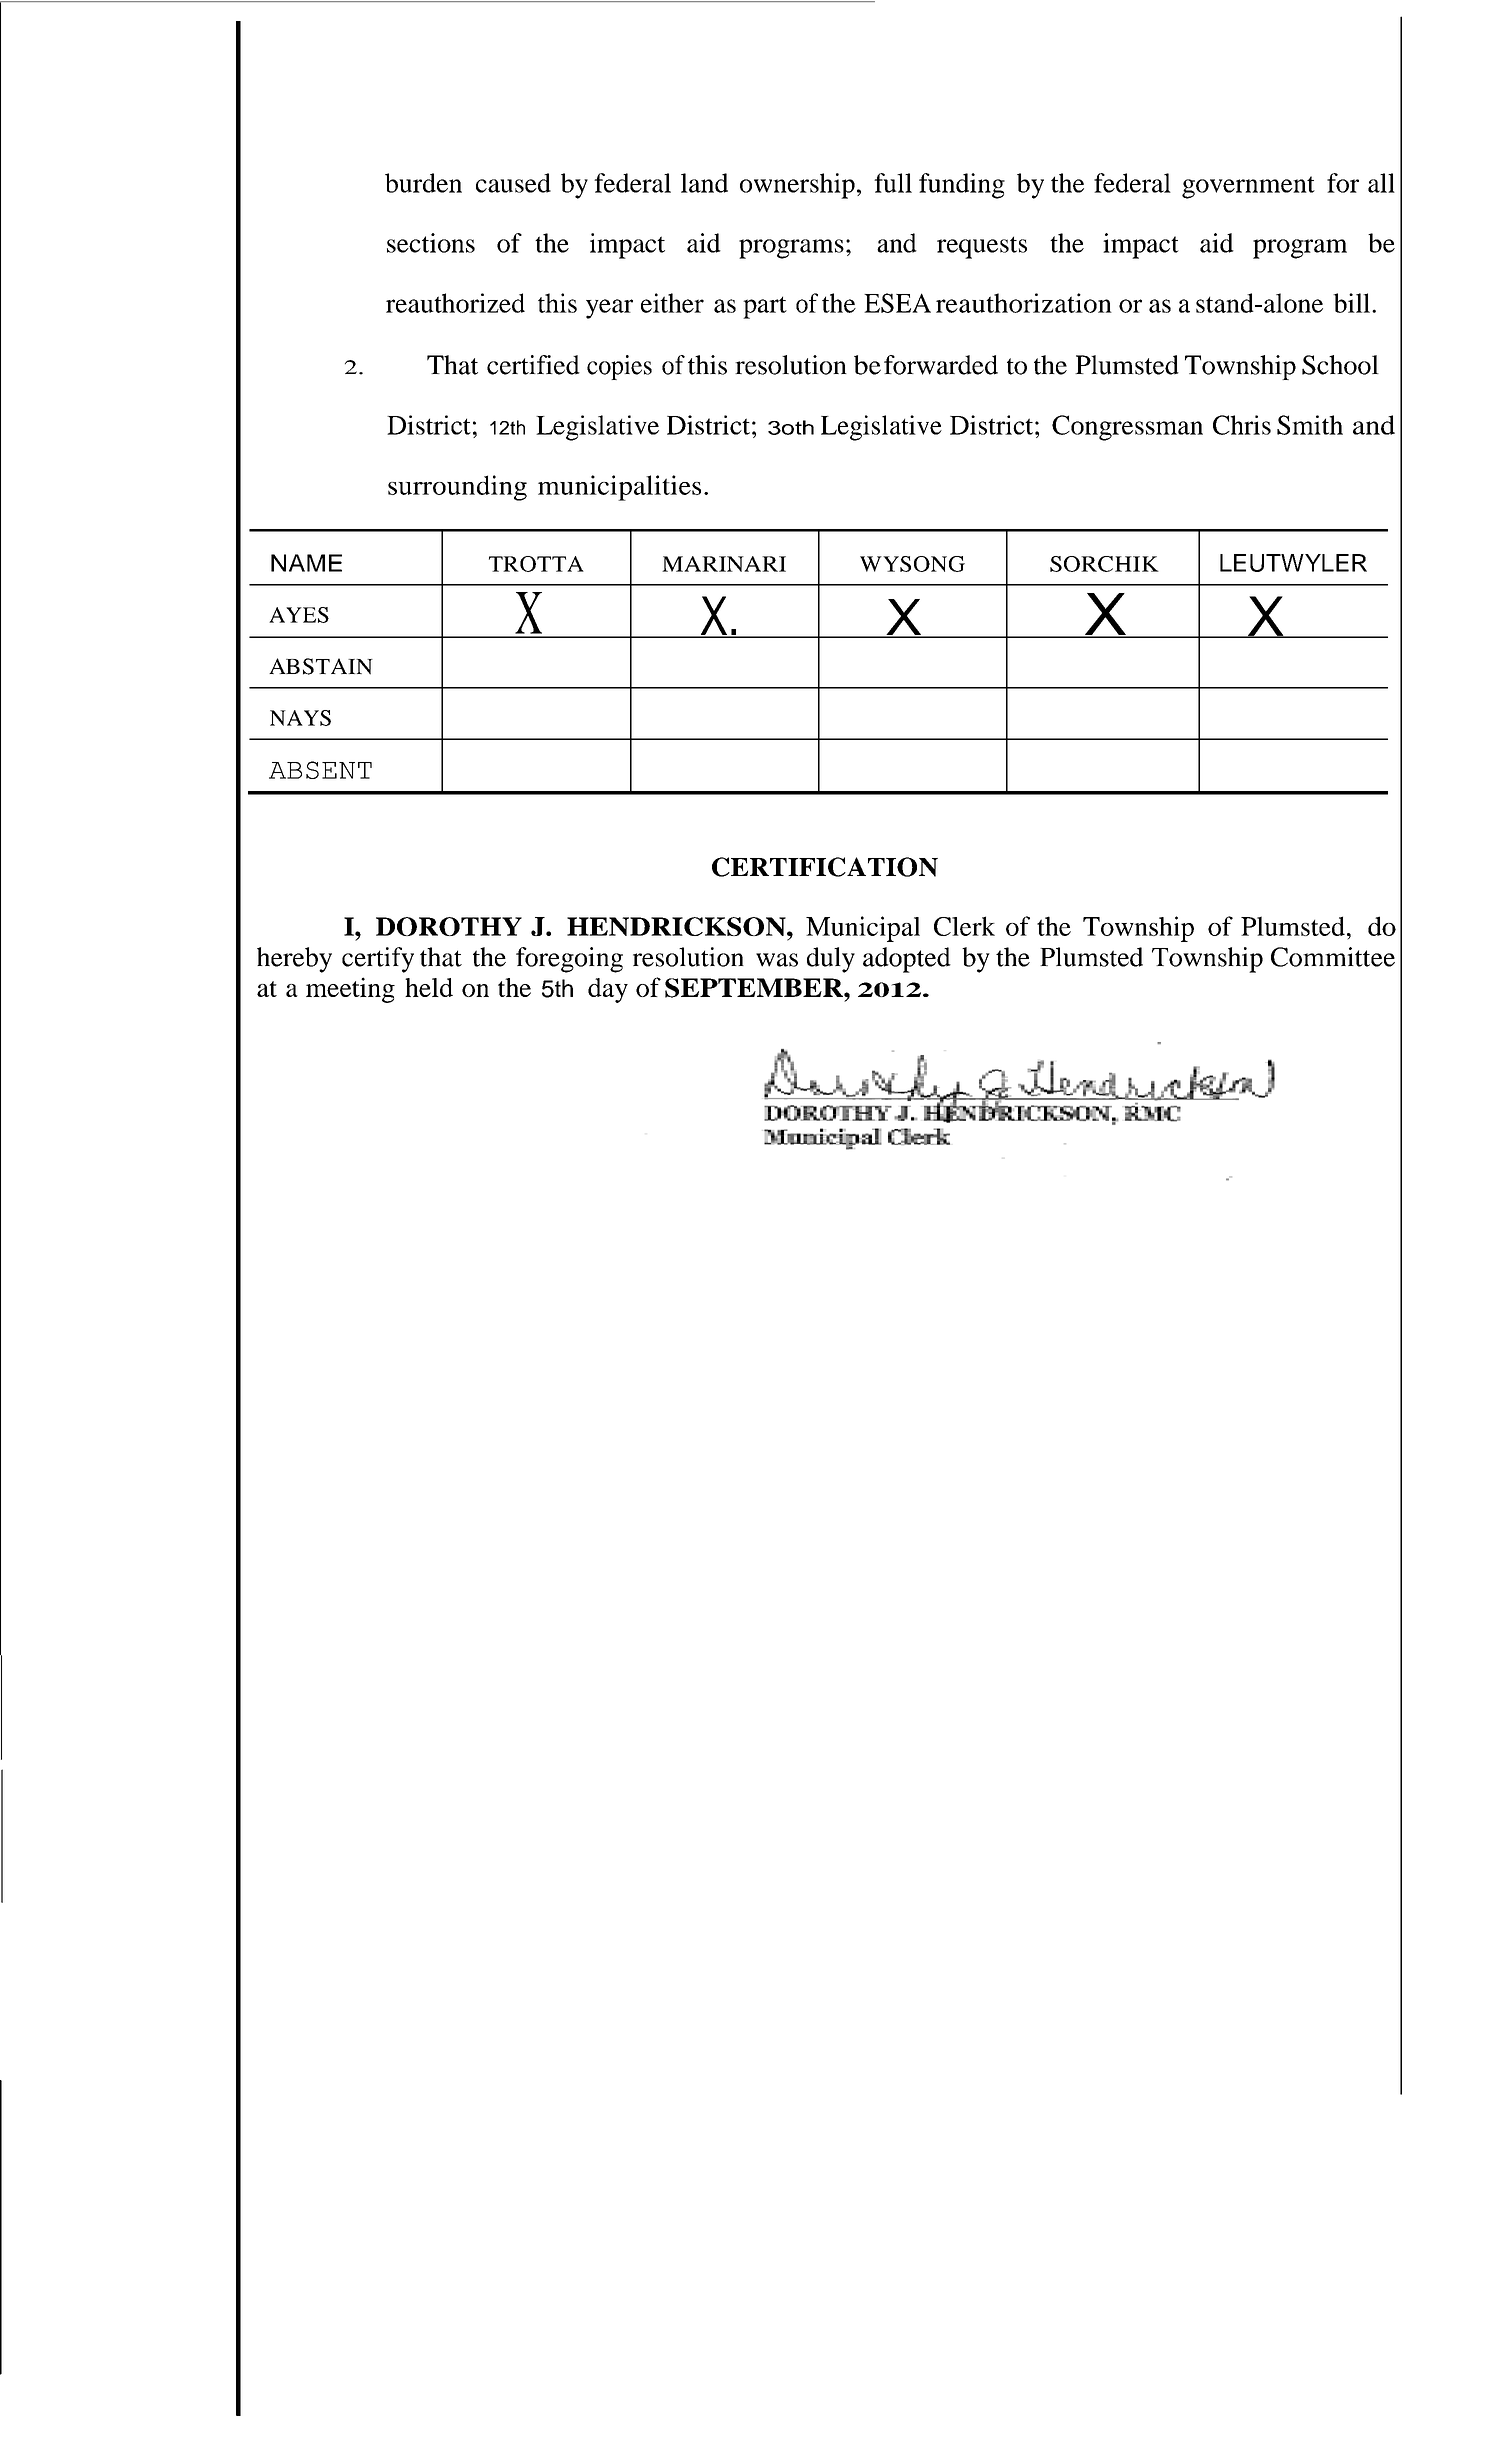  I want to click on burden, so click(423, 183).
